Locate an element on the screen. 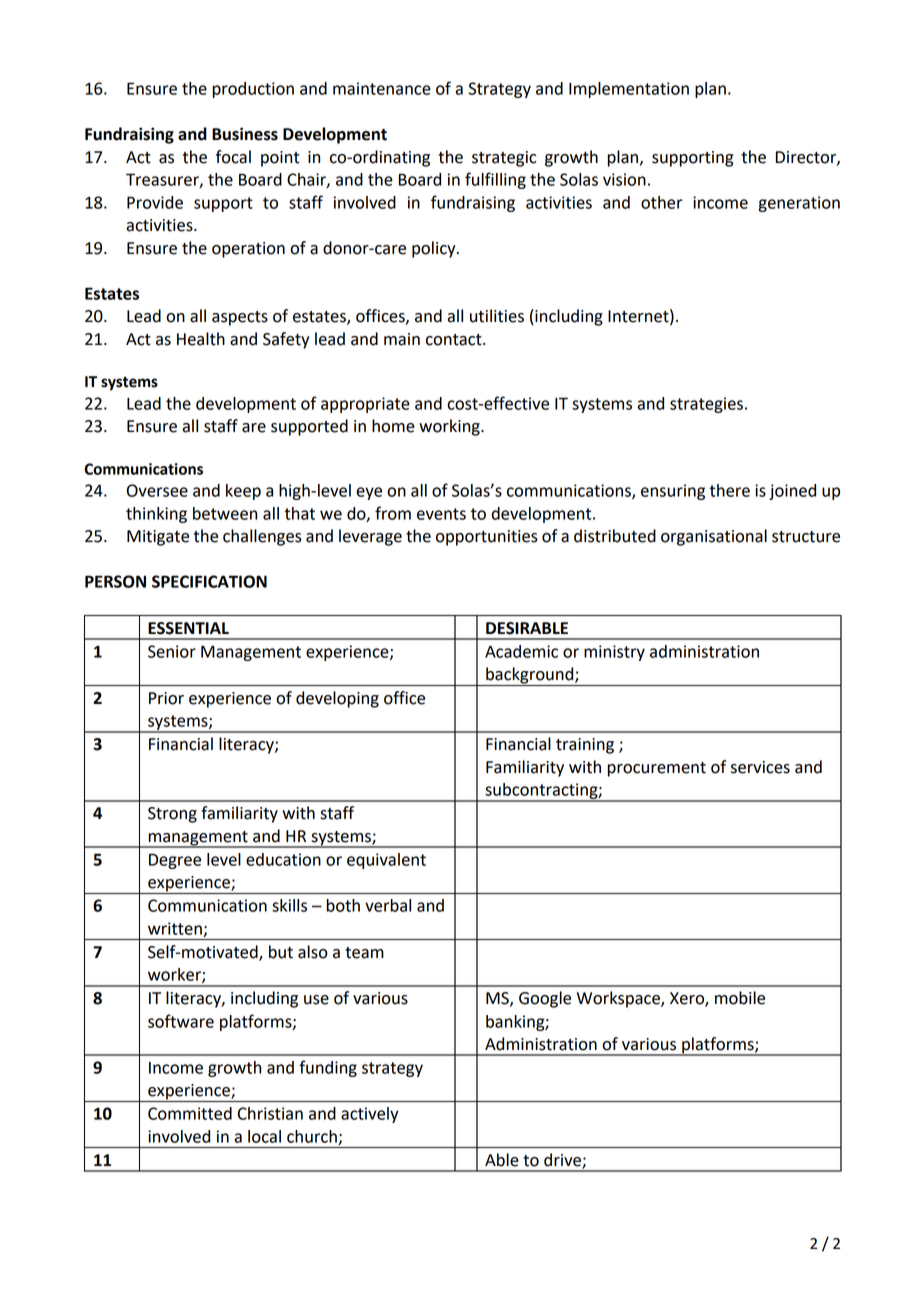  organisational is located at coordinates (714, 537).
